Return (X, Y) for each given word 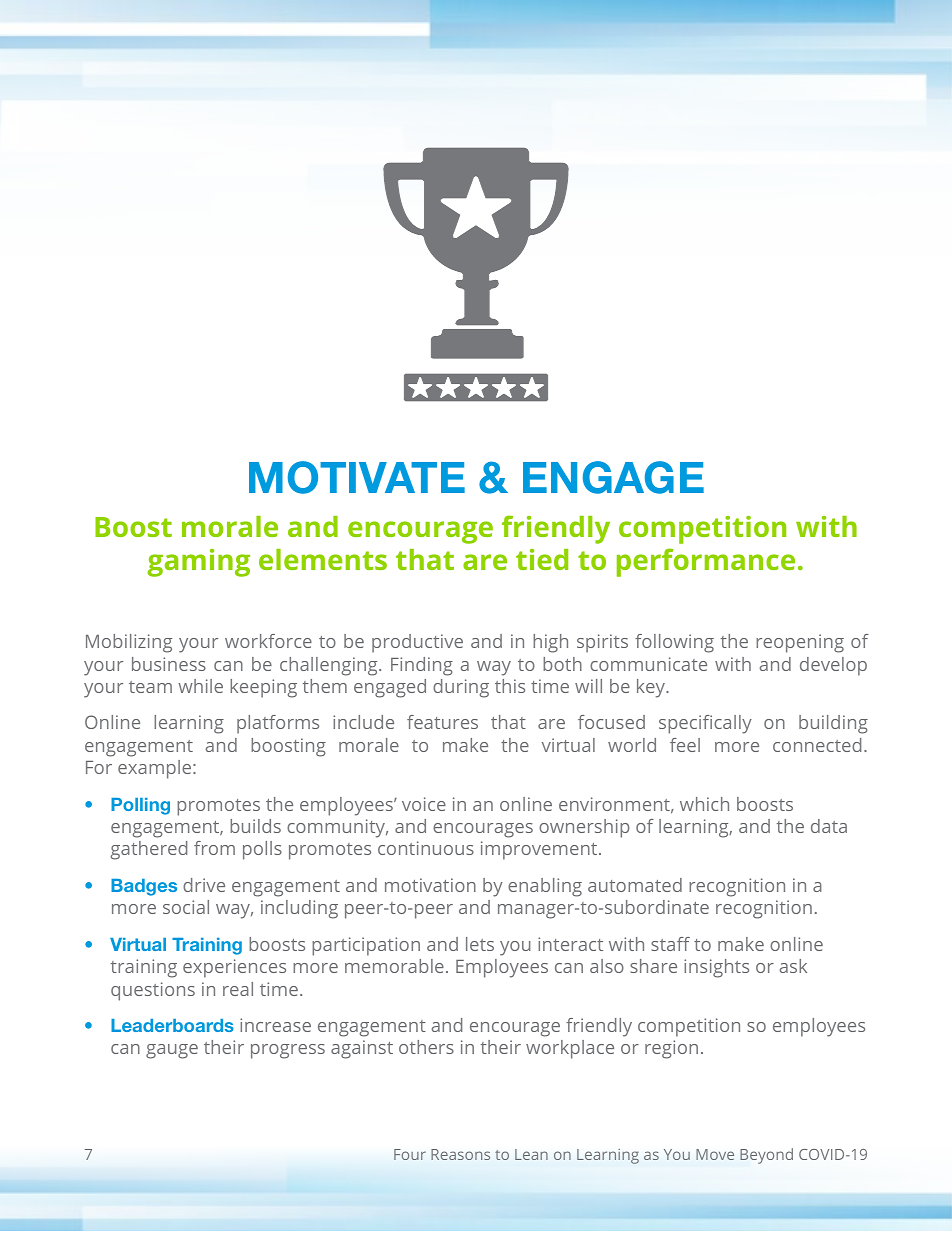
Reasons (460, 1154)
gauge (172, 1051)
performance (706, 562)
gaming (198, 563)
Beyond (766, 1156)
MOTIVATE (357, 477)
